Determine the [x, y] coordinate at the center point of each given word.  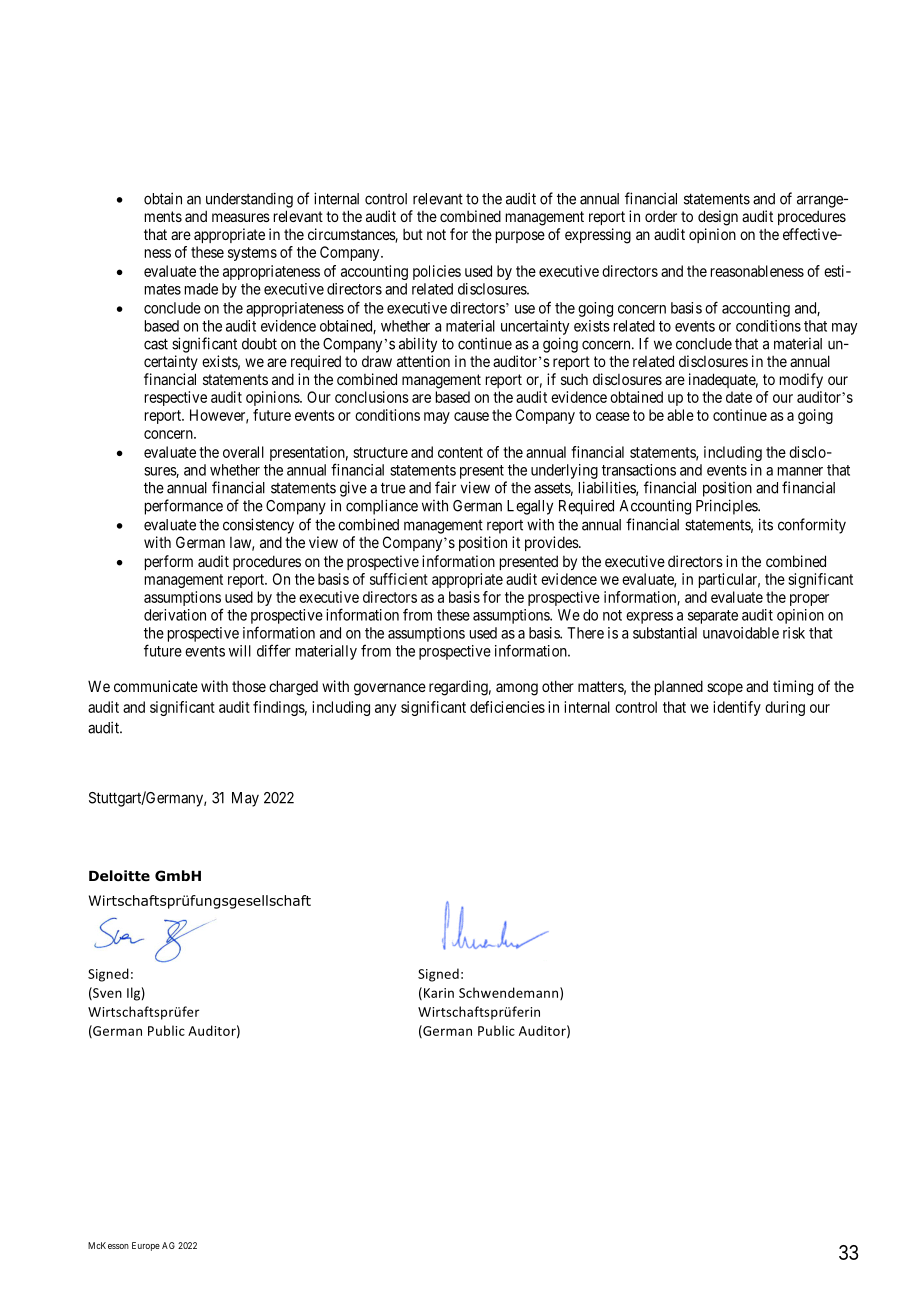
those [249, 686]
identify [737, 708]
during [785, 708]
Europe [146, 1246]
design [718, 218]
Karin [439, 993]
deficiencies [507, 707]
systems [252, 254]
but [413, 234]
